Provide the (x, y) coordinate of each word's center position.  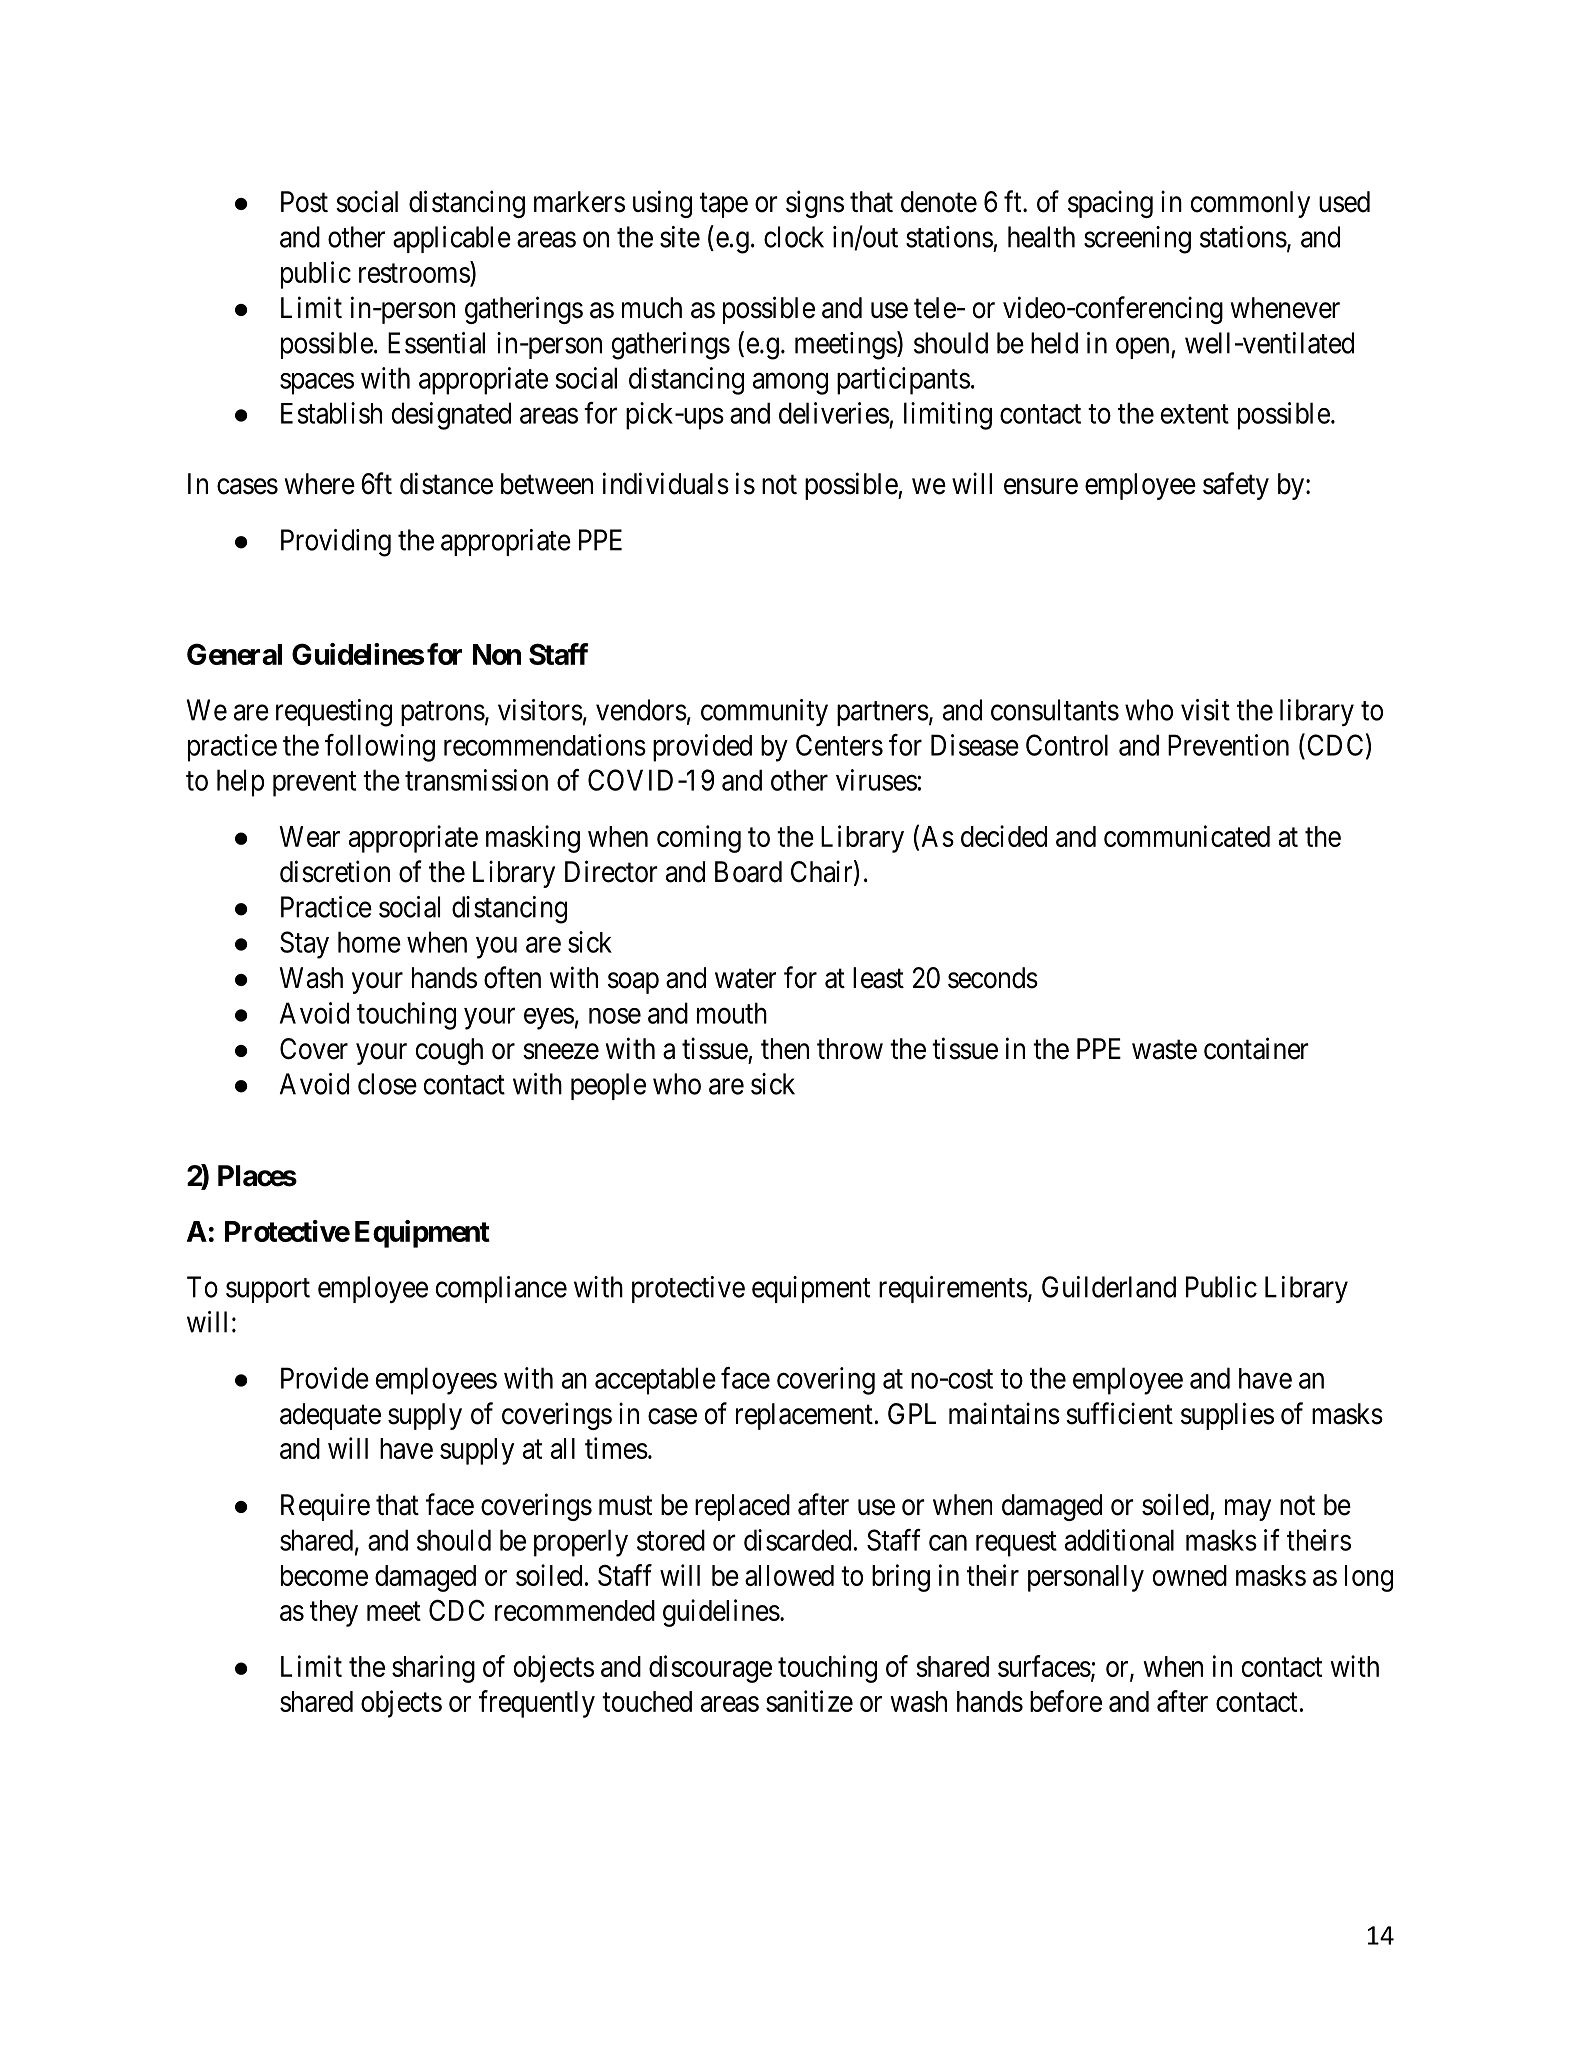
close (387, 1084)
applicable (452, 239)
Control (1067, 745)
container (1256, 1048)
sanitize (809, 1701)
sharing (433, 1669)
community (764, 712)
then (785, 1049)
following (380, 748)
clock (794, 237)
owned (1190, 1575)
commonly (1250, 204)
